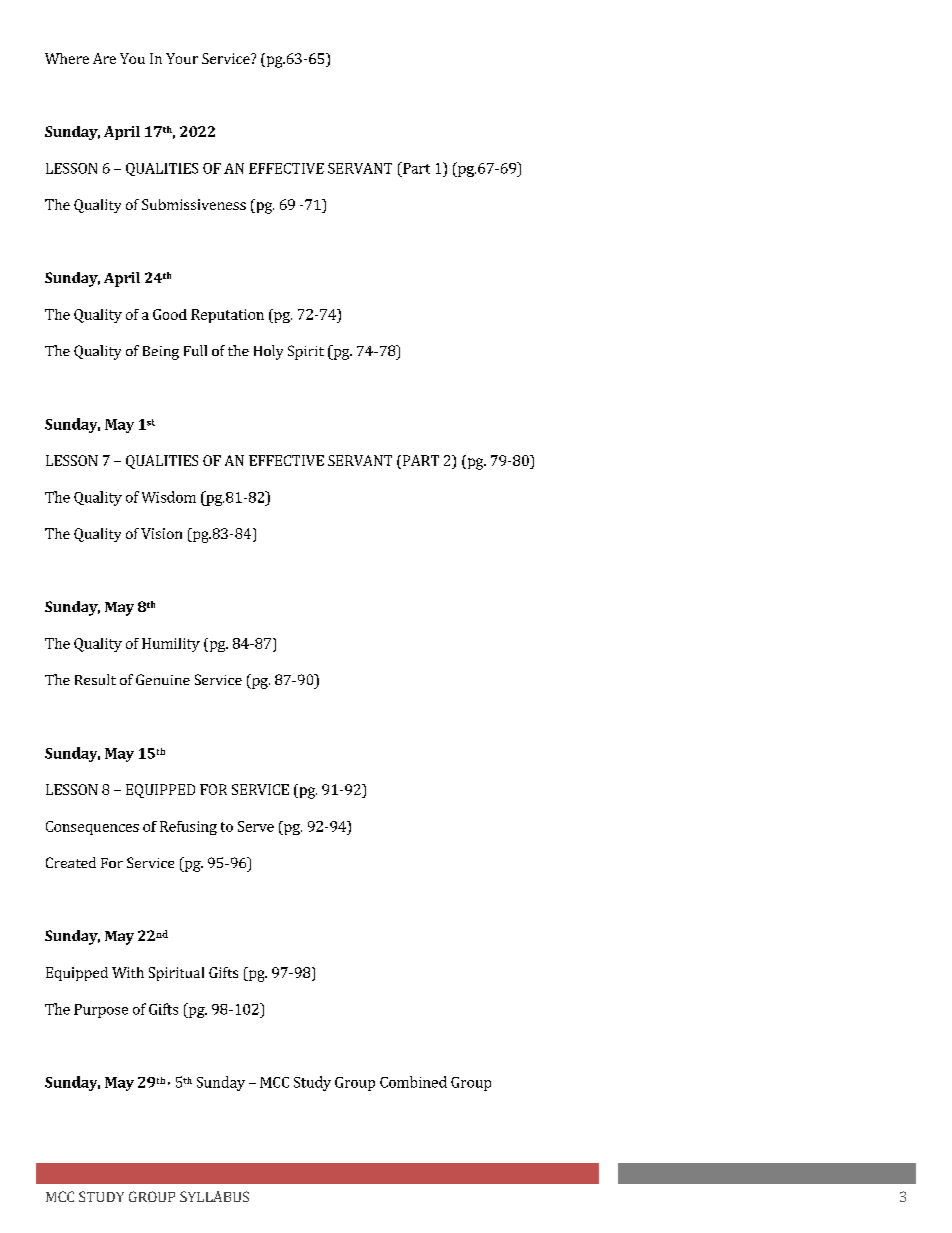 This document has height=1233, width=952. Describe the element at coordinates (413, 1082) in the document. I see `Combined` at that location.
